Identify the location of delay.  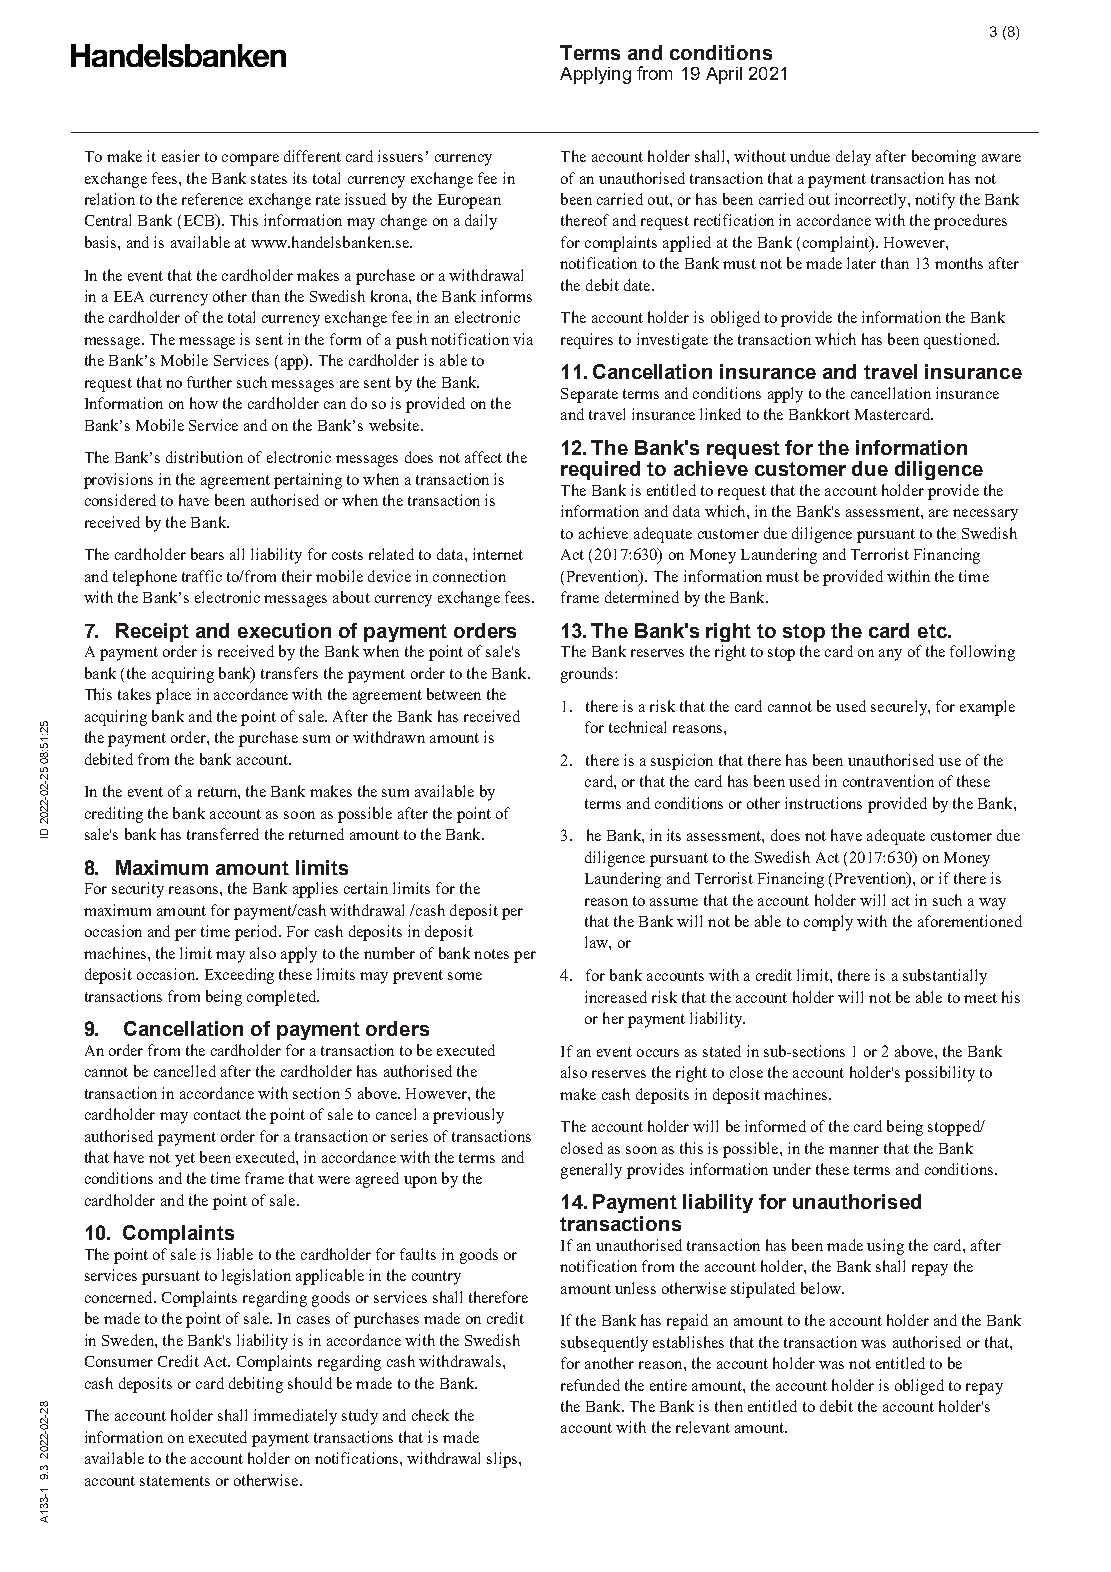
(853, 158).
